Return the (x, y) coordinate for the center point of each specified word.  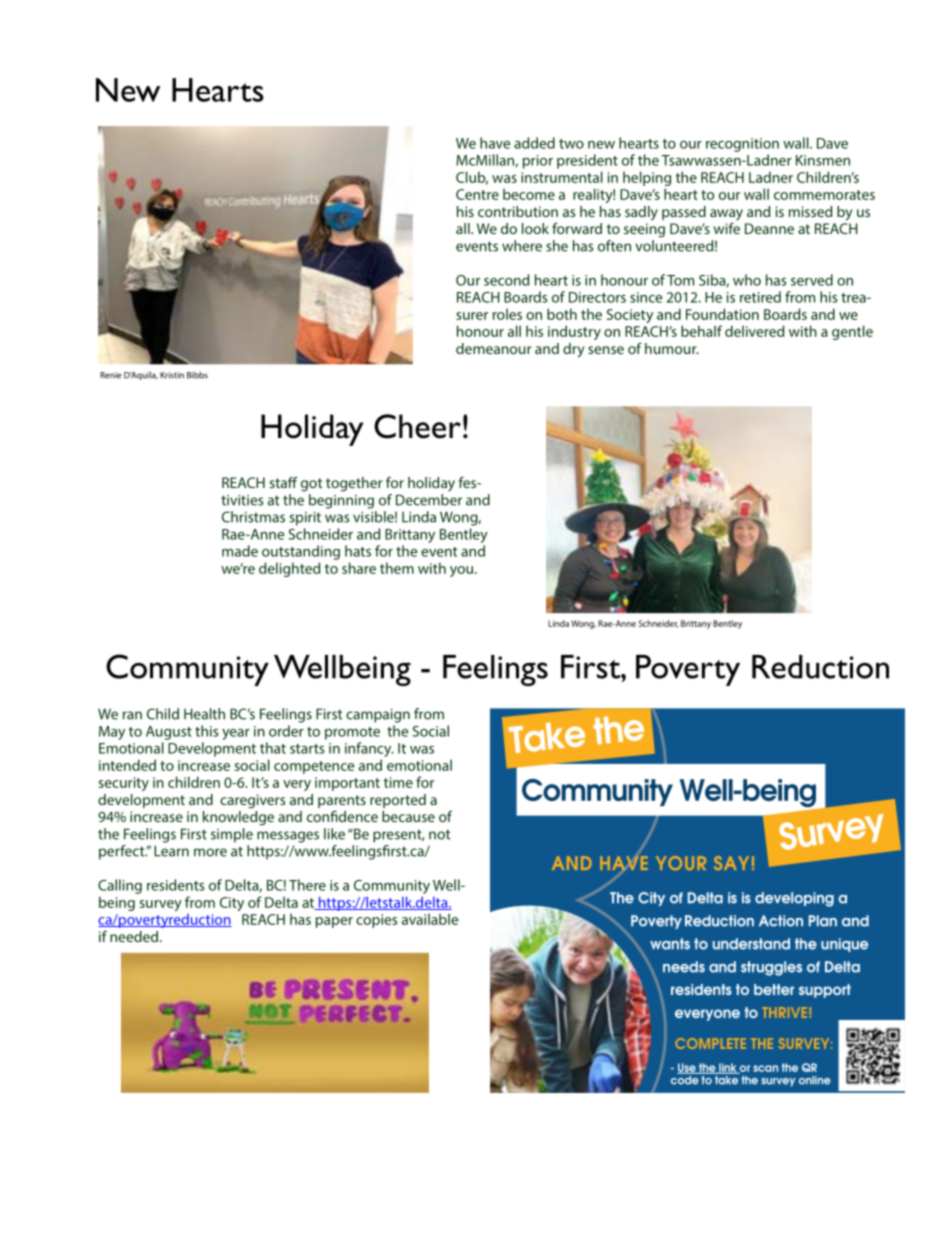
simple (232, 835)
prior (538, 162)
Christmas (253, 517)
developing (794, 899)
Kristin (172, 375)
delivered (754, 331)
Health (204, 714)
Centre (477, 194)
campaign (378, 716)
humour (672, 348)
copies (376, 921)
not (439, 834)
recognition (742, 145)
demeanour (494, 348)
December (429, 500)
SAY (731, 863)
